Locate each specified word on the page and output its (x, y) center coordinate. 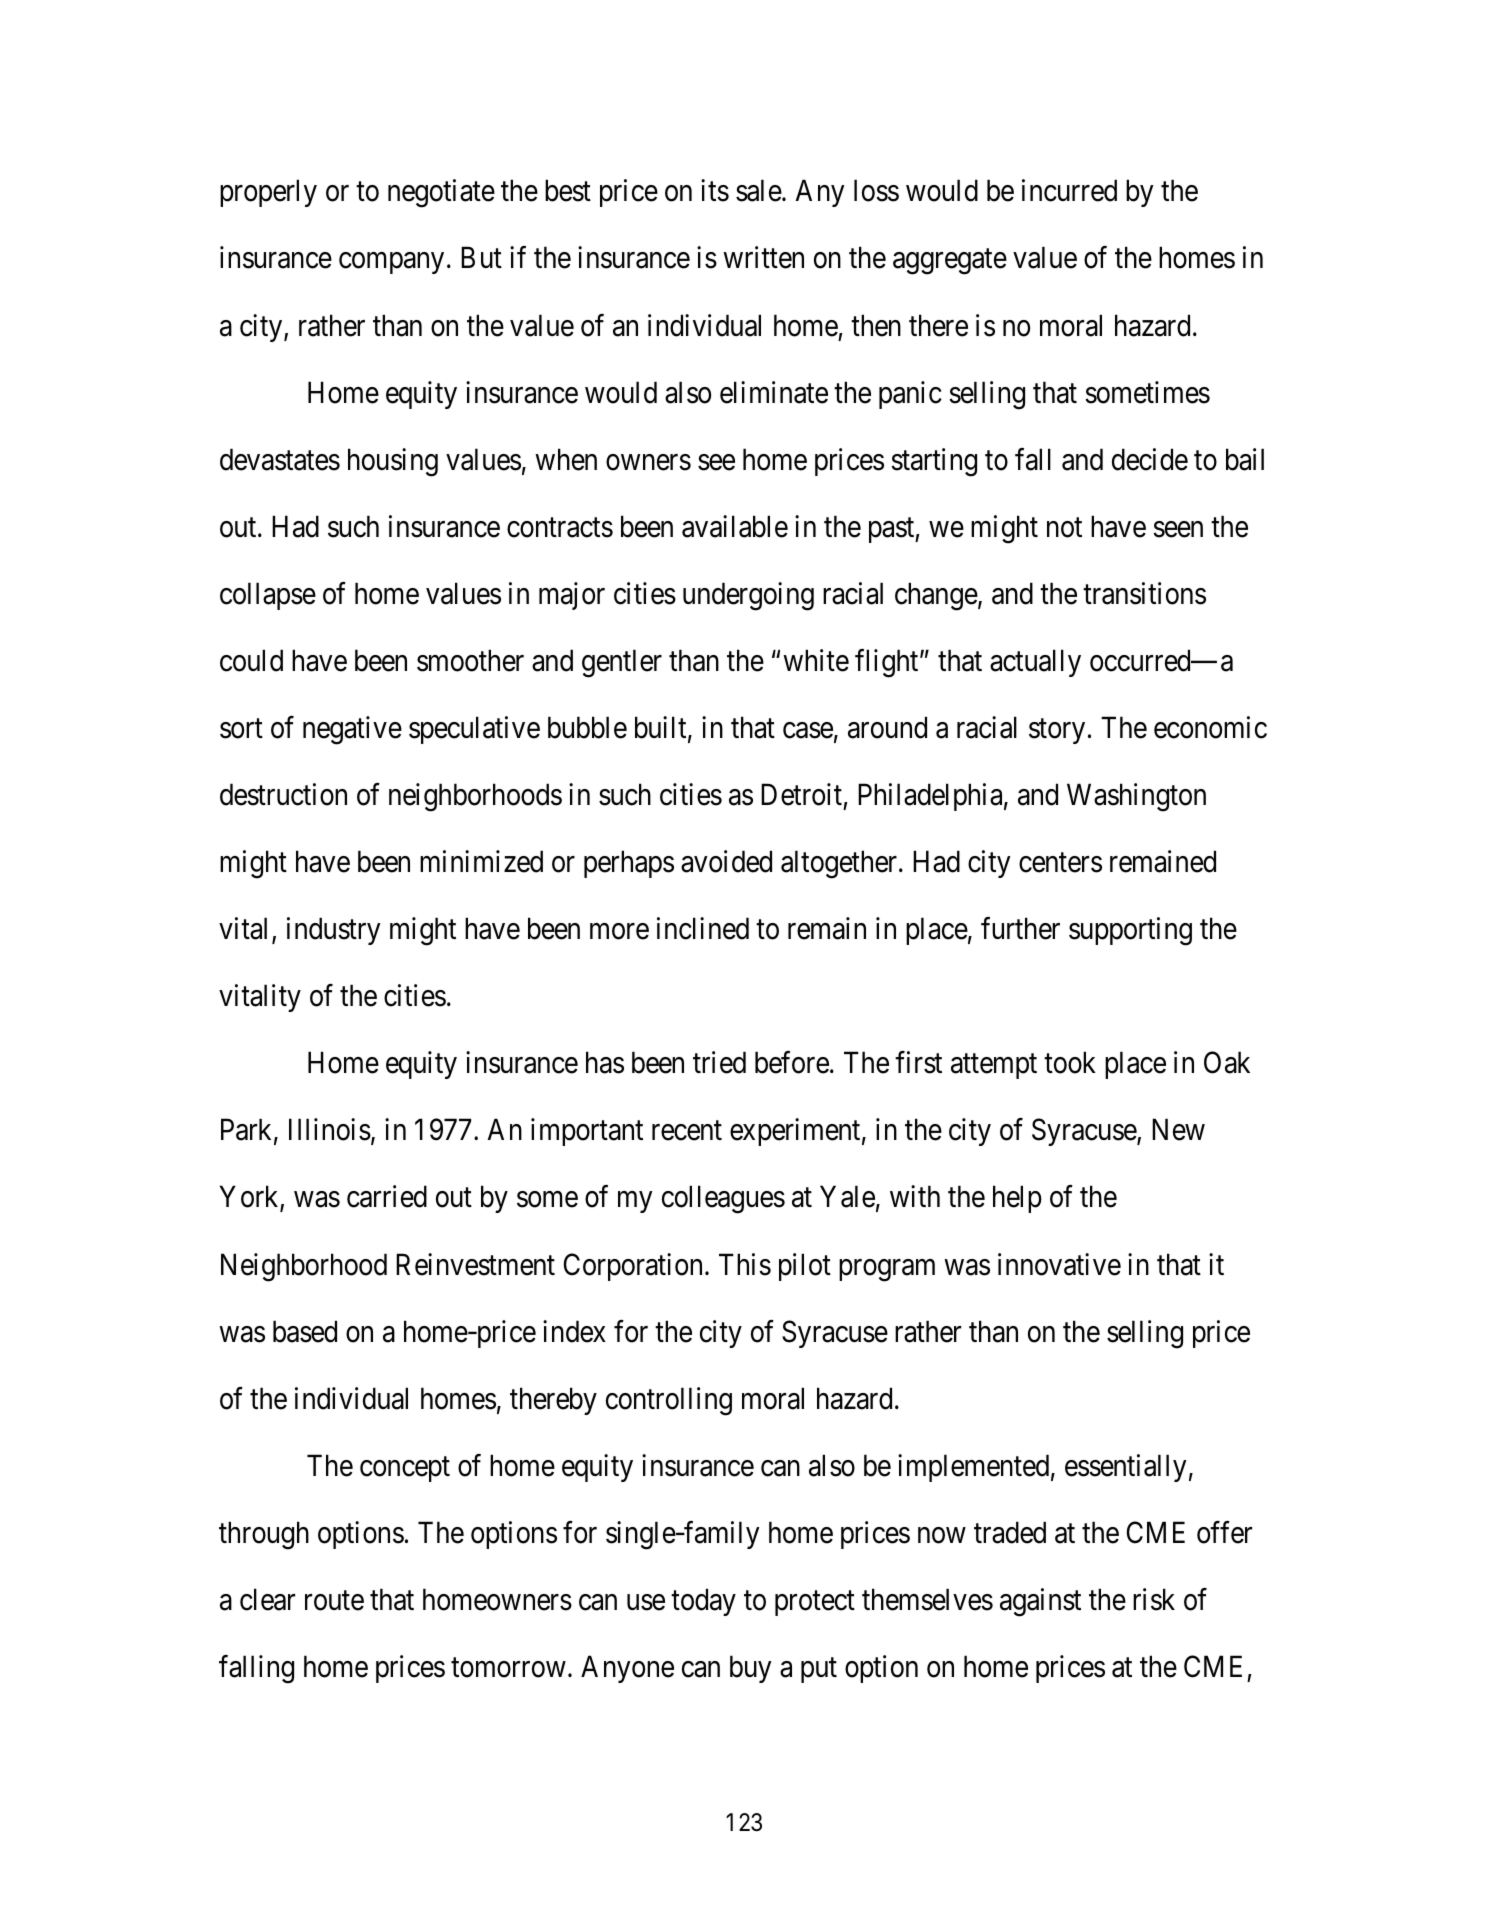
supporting (1130, 931)
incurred (1069, 190)
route (334, 1601)
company (391, 263)
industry (334, 931)
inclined (703, 928)
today (703, 1602)
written (763, 258)
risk (1154, 1599)
